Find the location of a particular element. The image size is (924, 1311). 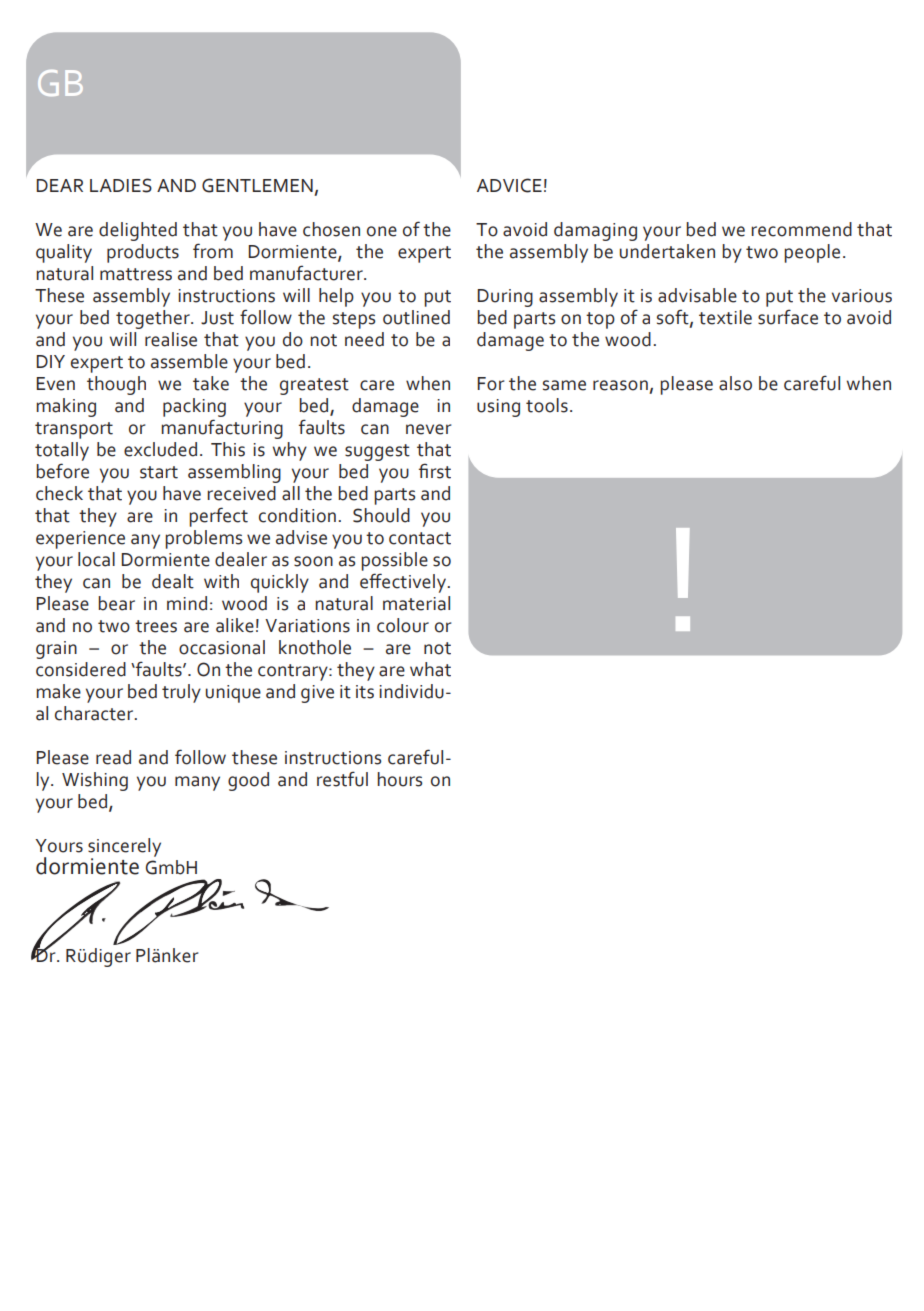

ADVICE is located at coordinates (509, 185).
